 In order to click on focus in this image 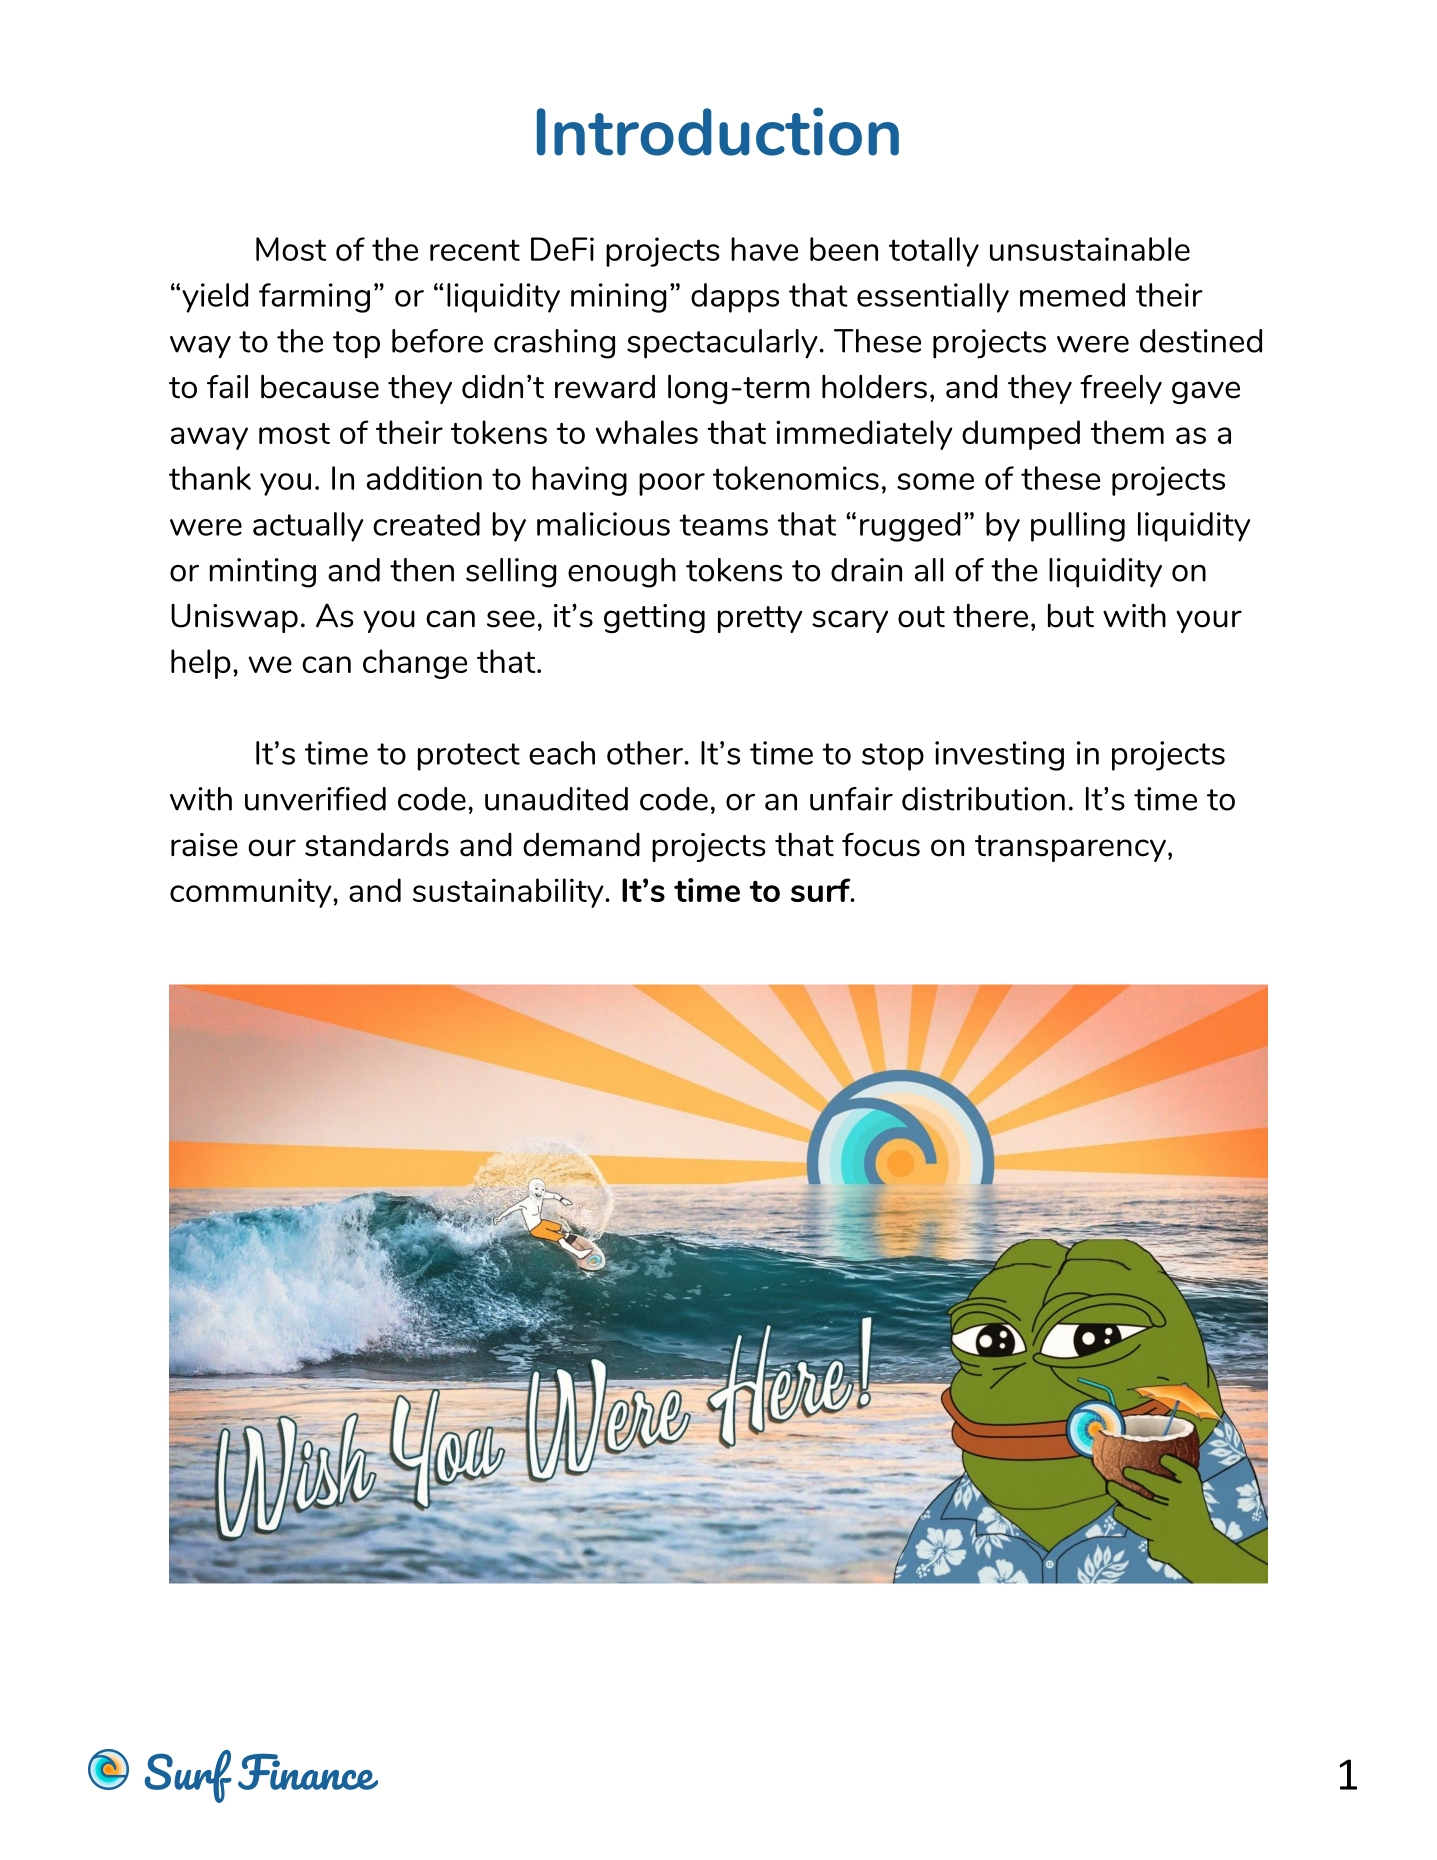, I will do `click(881, 845)`.
